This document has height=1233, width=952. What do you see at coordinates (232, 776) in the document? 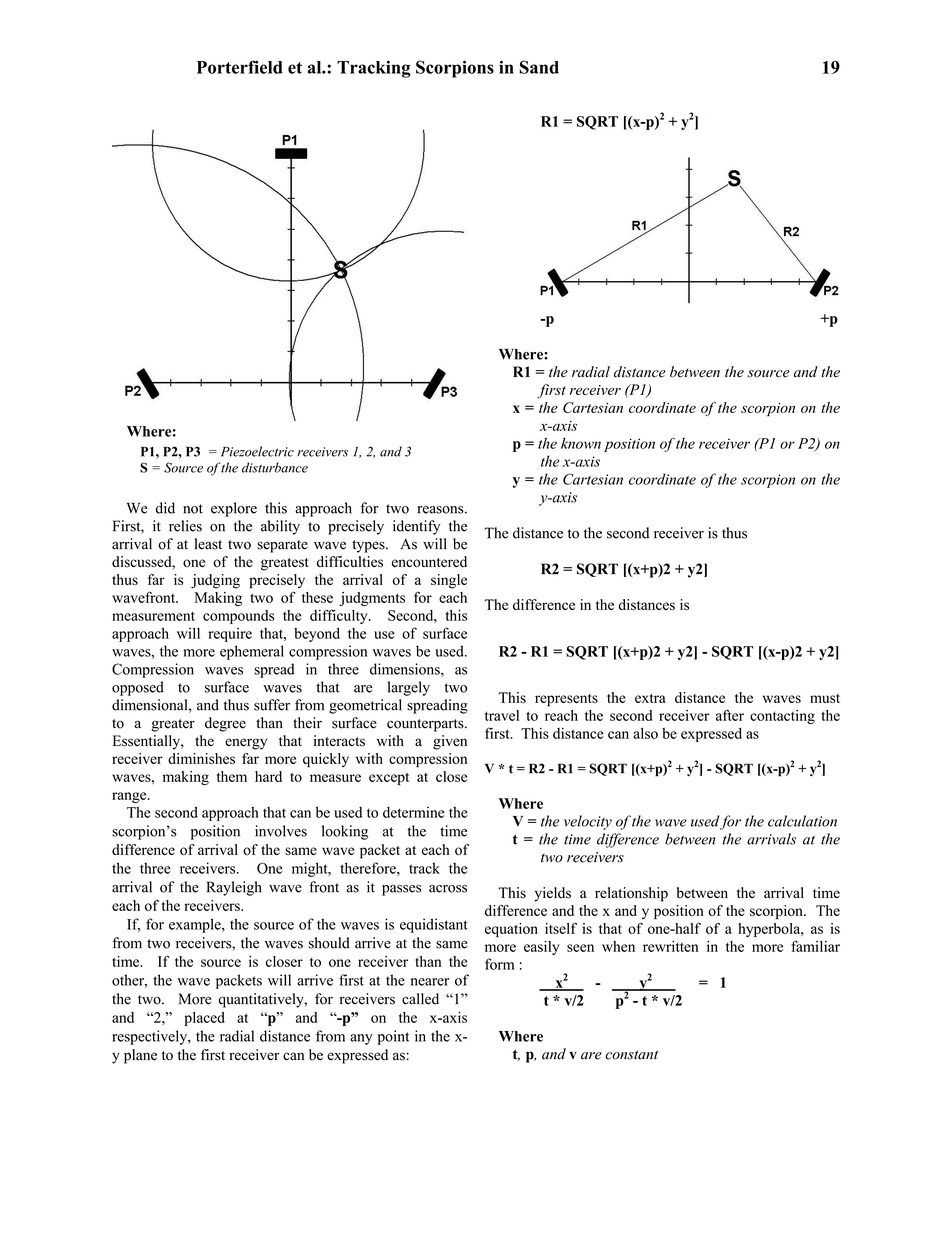
I see `them` at bounding box center [232, 776].
